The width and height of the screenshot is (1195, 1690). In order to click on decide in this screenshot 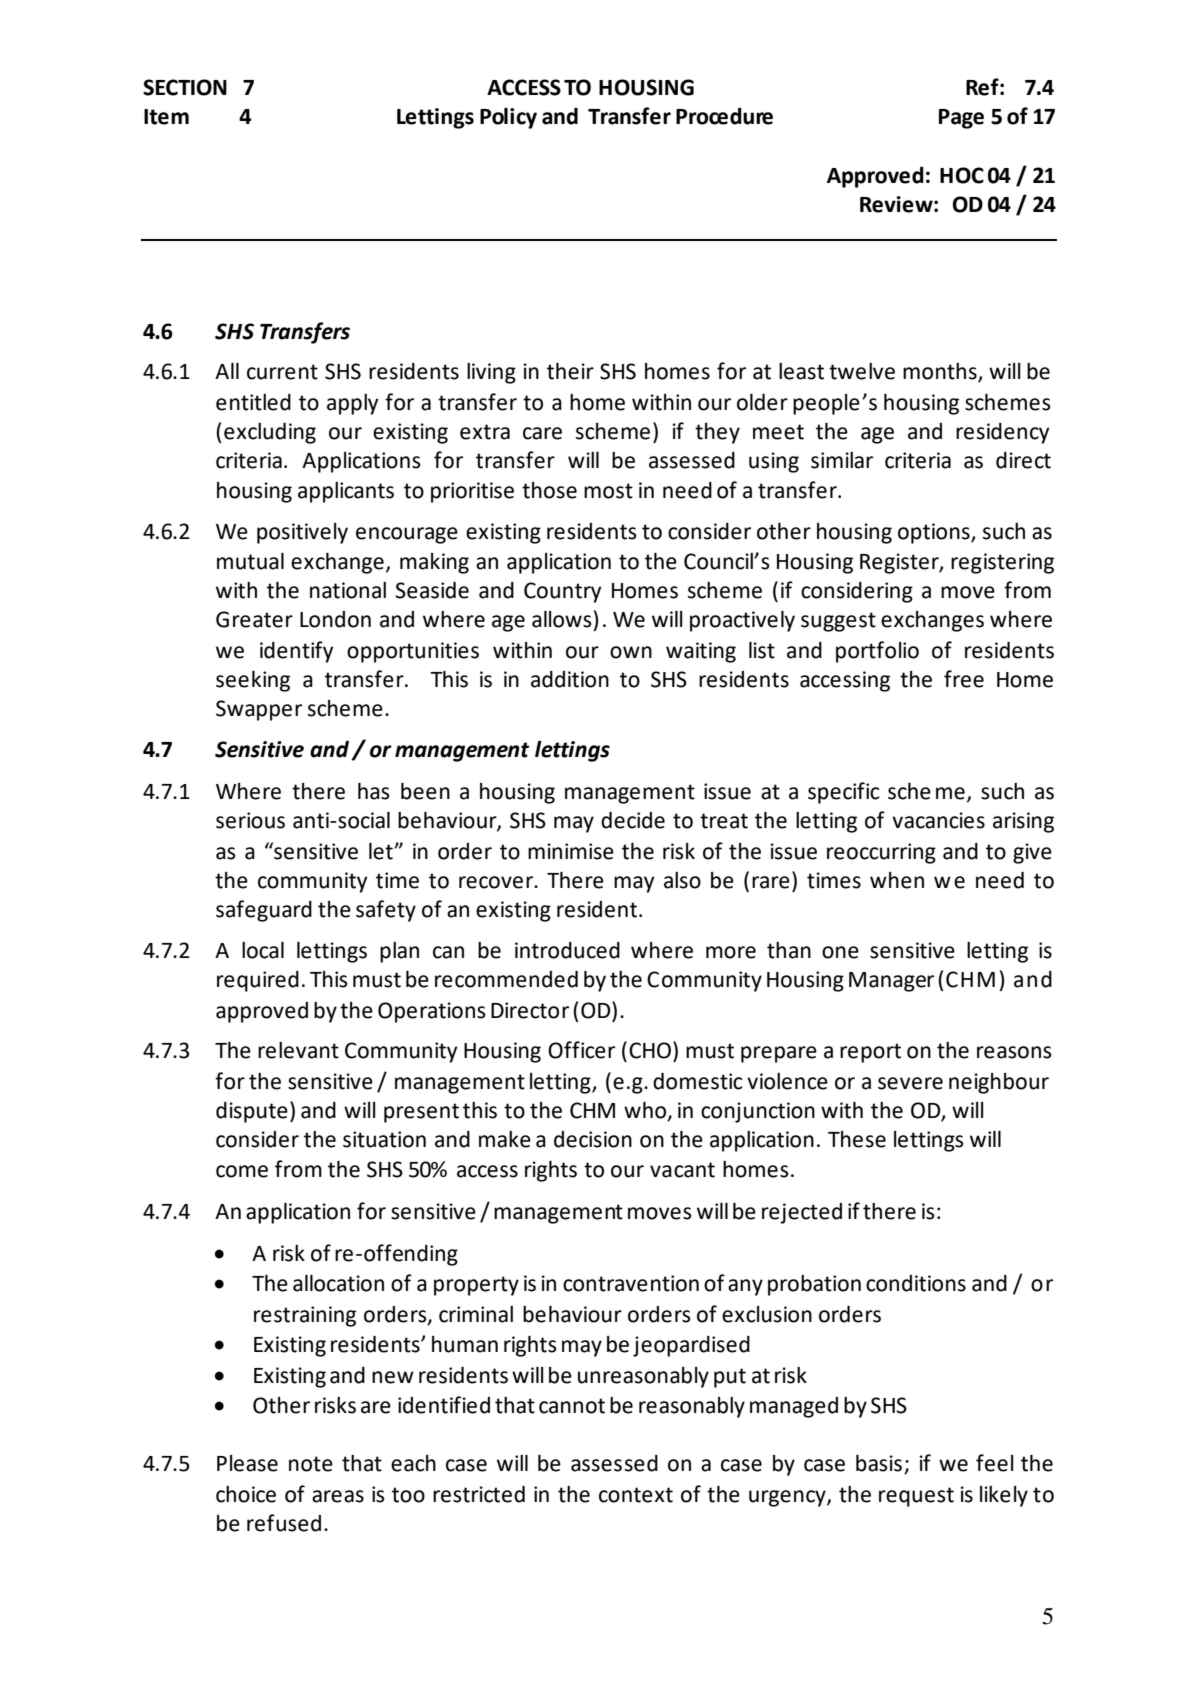, I will do `click(633, 820)`.
